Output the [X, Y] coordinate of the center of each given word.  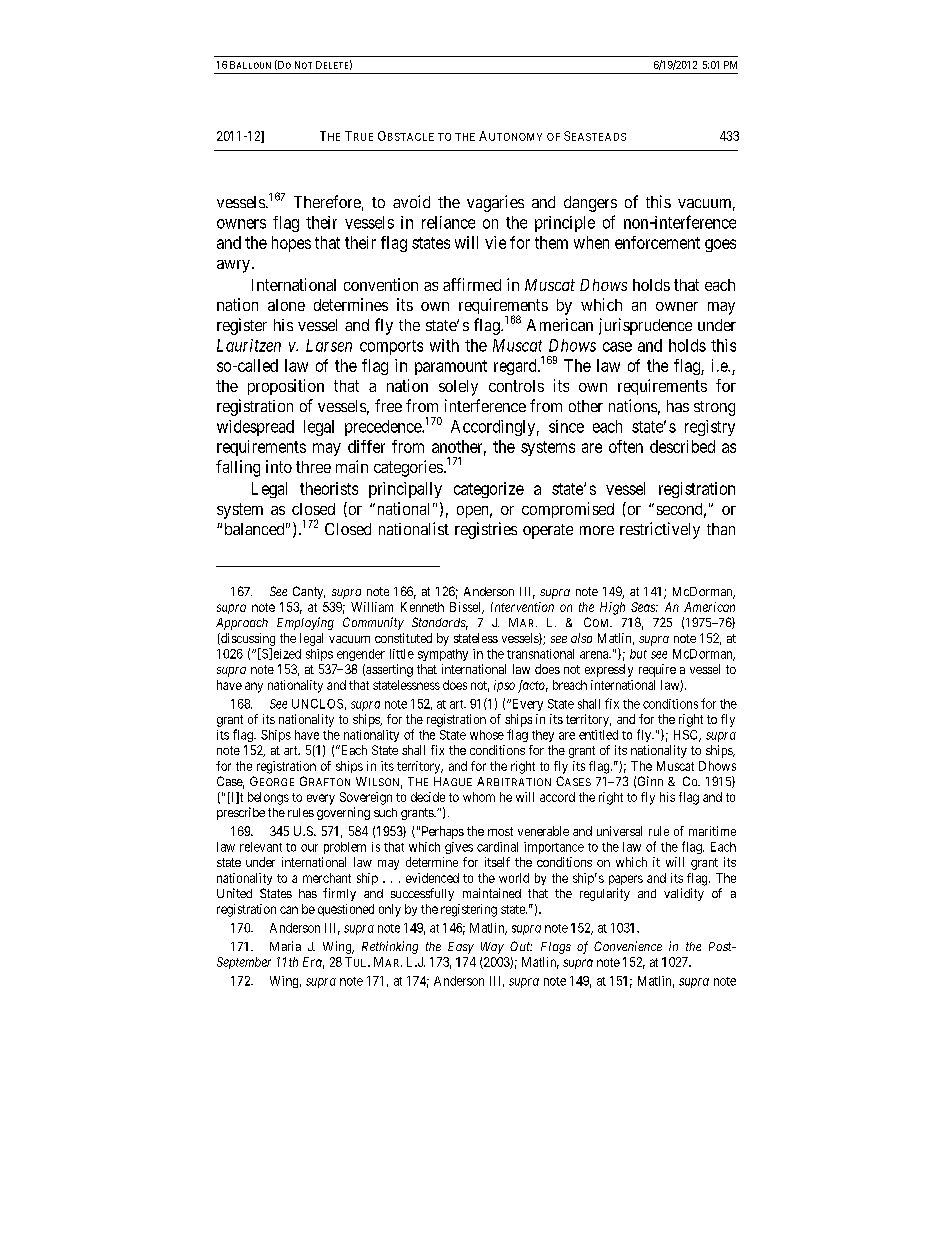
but [638, 654]
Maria [285, 946]
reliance [448, 222]
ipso [504, 686]
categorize [489, 490]
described [682, 446]
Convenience [628, 946]
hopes [291, 244]
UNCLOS [317, 704]
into [279, 466]
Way [492, 948]
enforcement [657, 242]
